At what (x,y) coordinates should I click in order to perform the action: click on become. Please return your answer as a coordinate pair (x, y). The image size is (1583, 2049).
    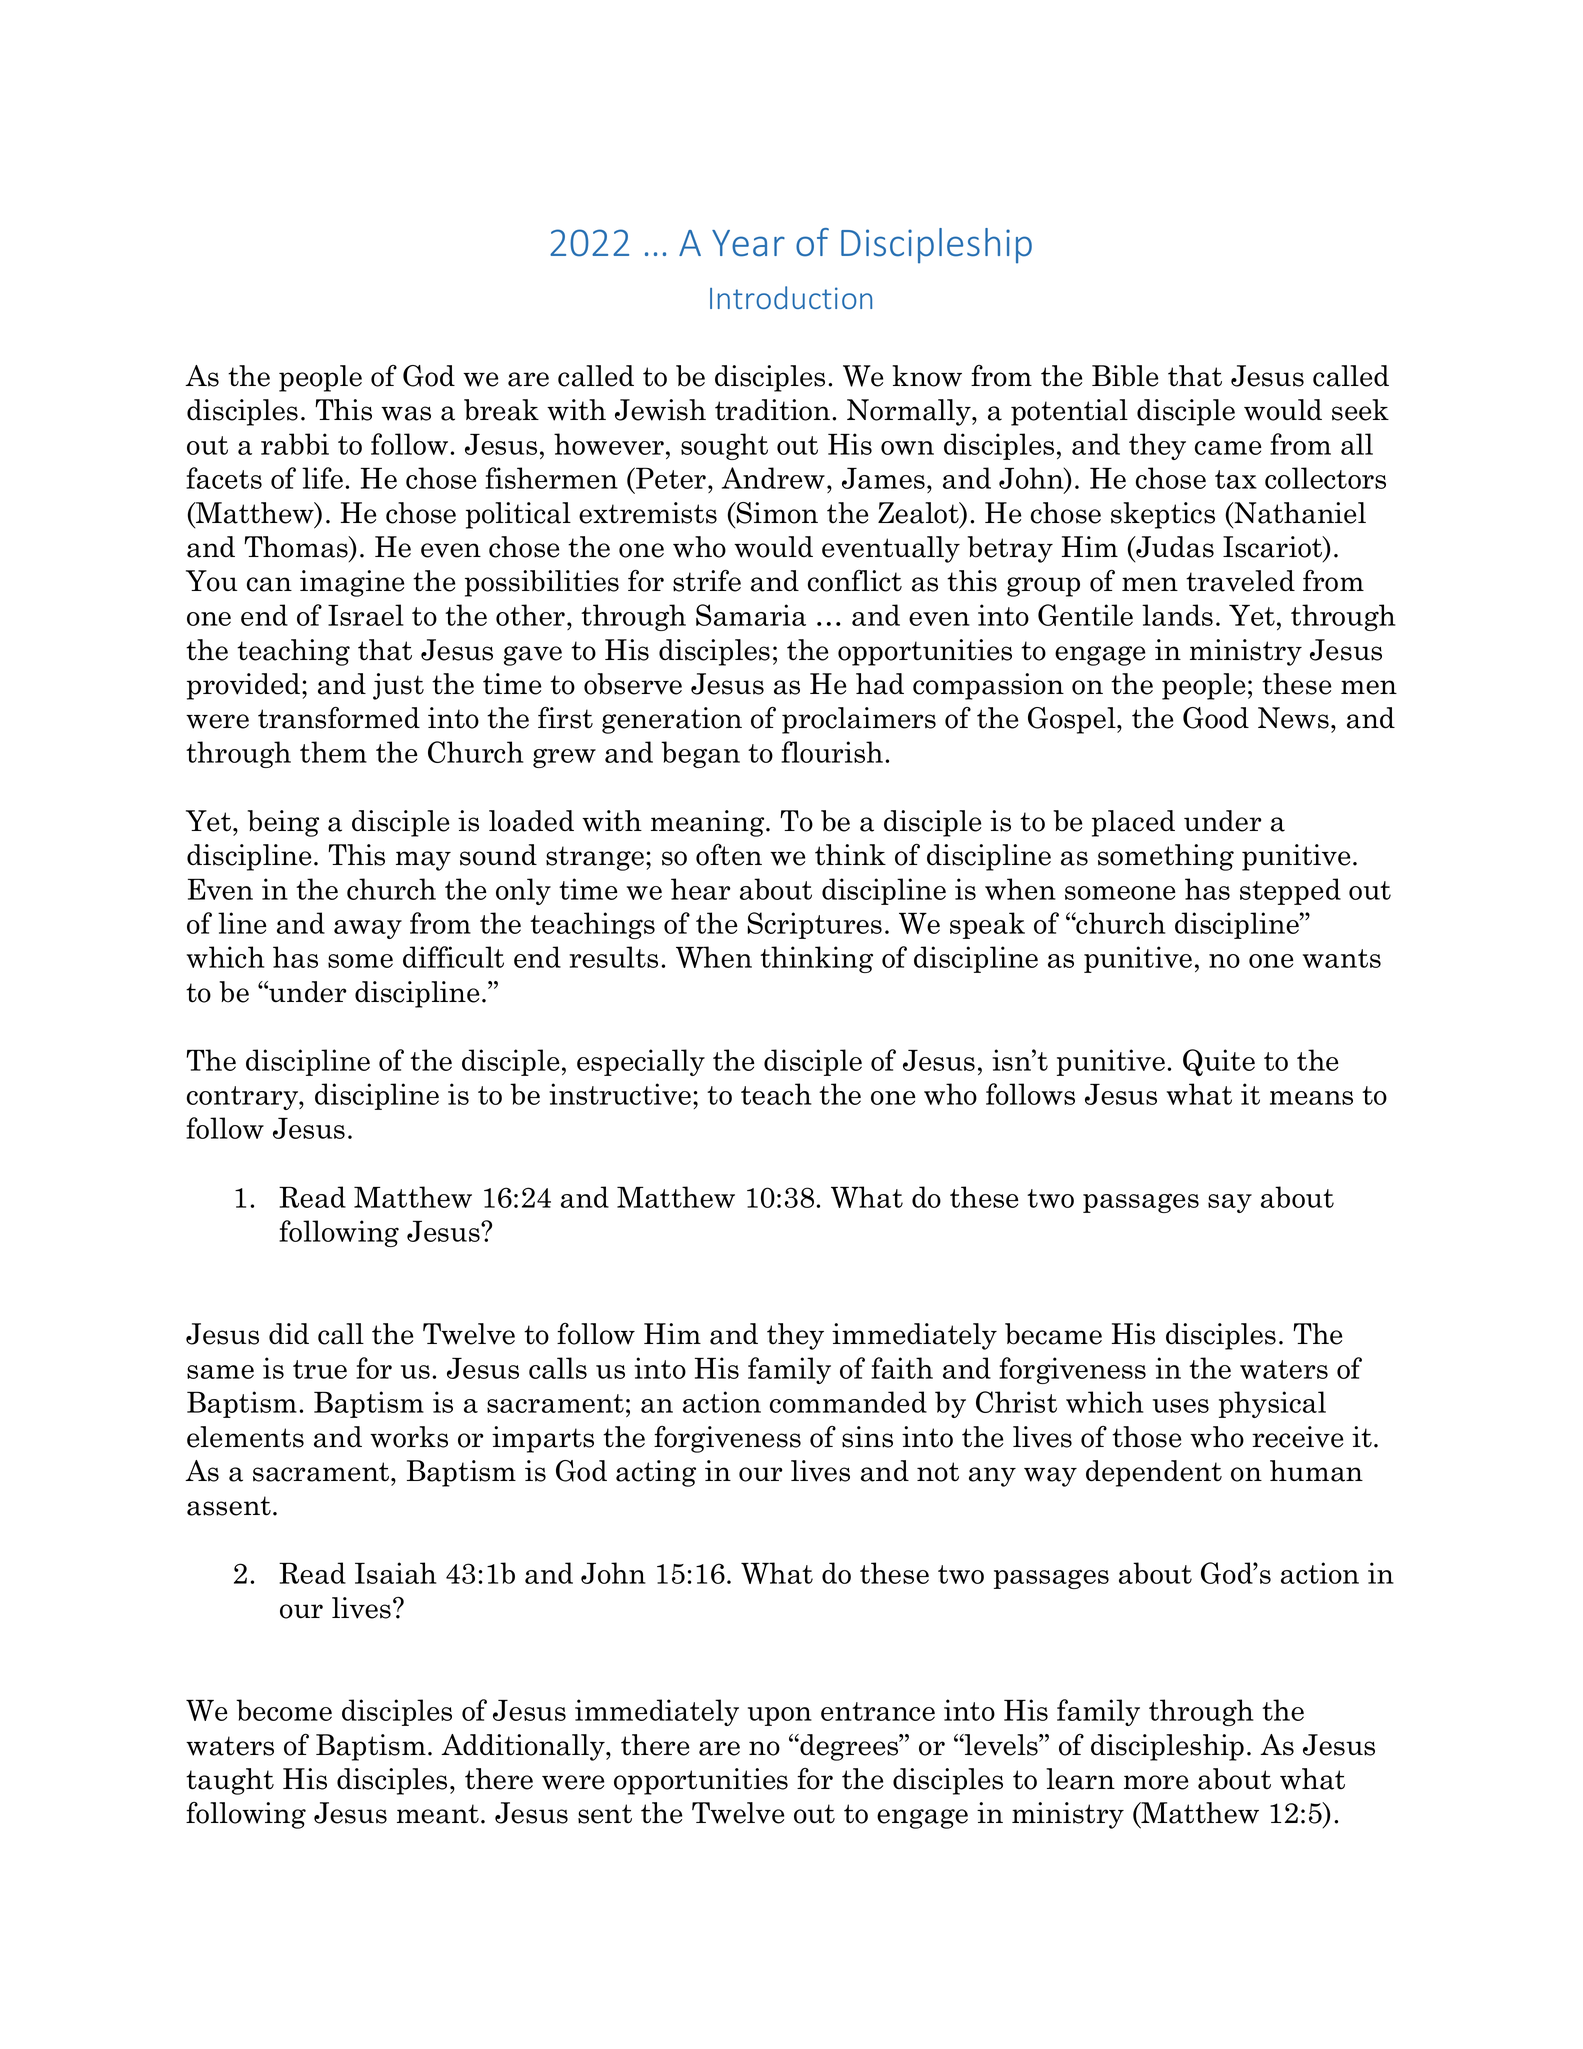
    Looking at the image, I should click on (284, 1710).
